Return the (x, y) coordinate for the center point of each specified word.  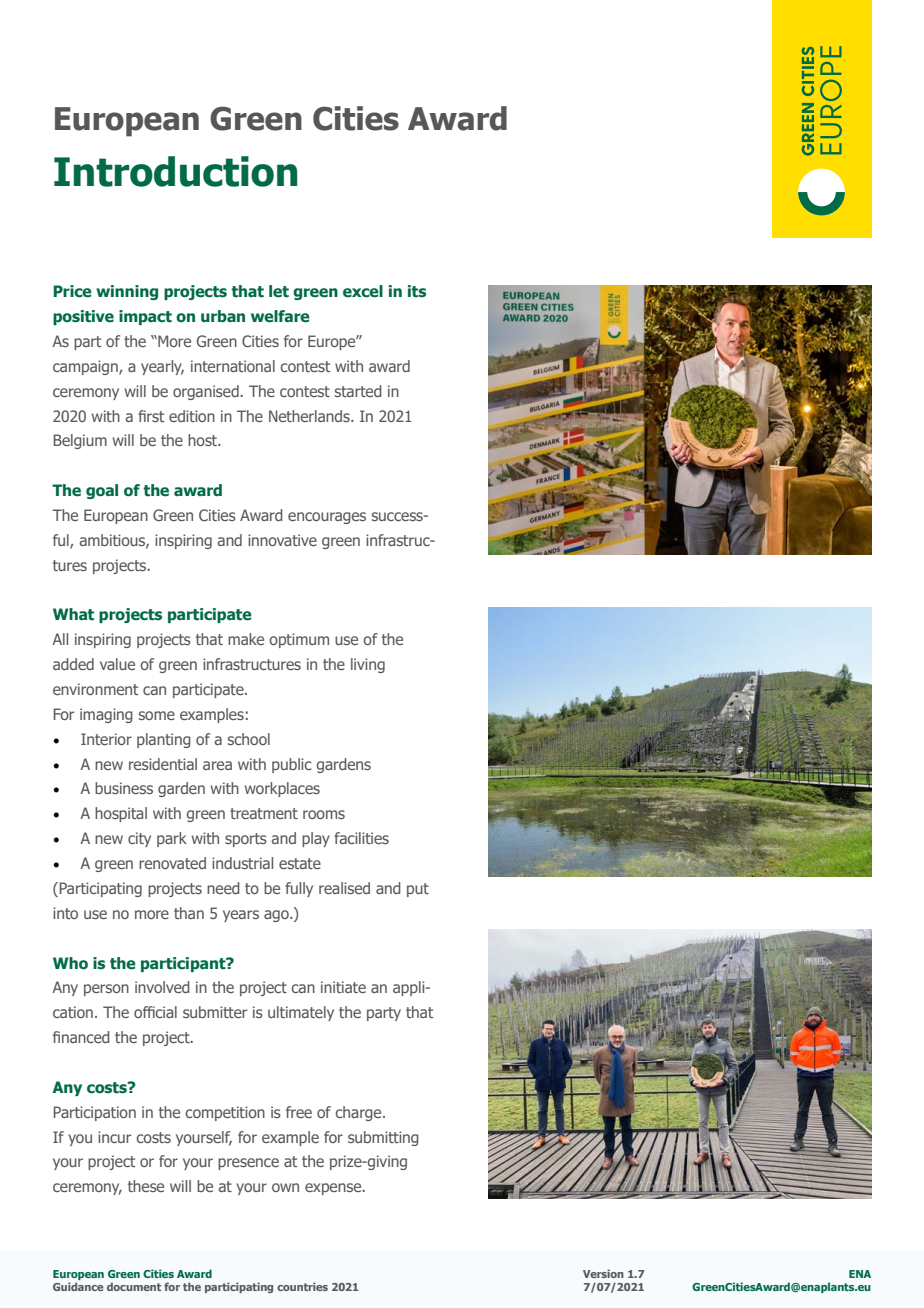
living (368, 665)
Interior (106, 739)
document (134, 1286)
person (106, 990)
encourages (327, 518)
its (417, 291)
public (292, 765)
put (418, 890)
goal (102, 491)
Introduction (175, 171)
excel (363, 291)
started (358, 391)
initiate (343, 987)
